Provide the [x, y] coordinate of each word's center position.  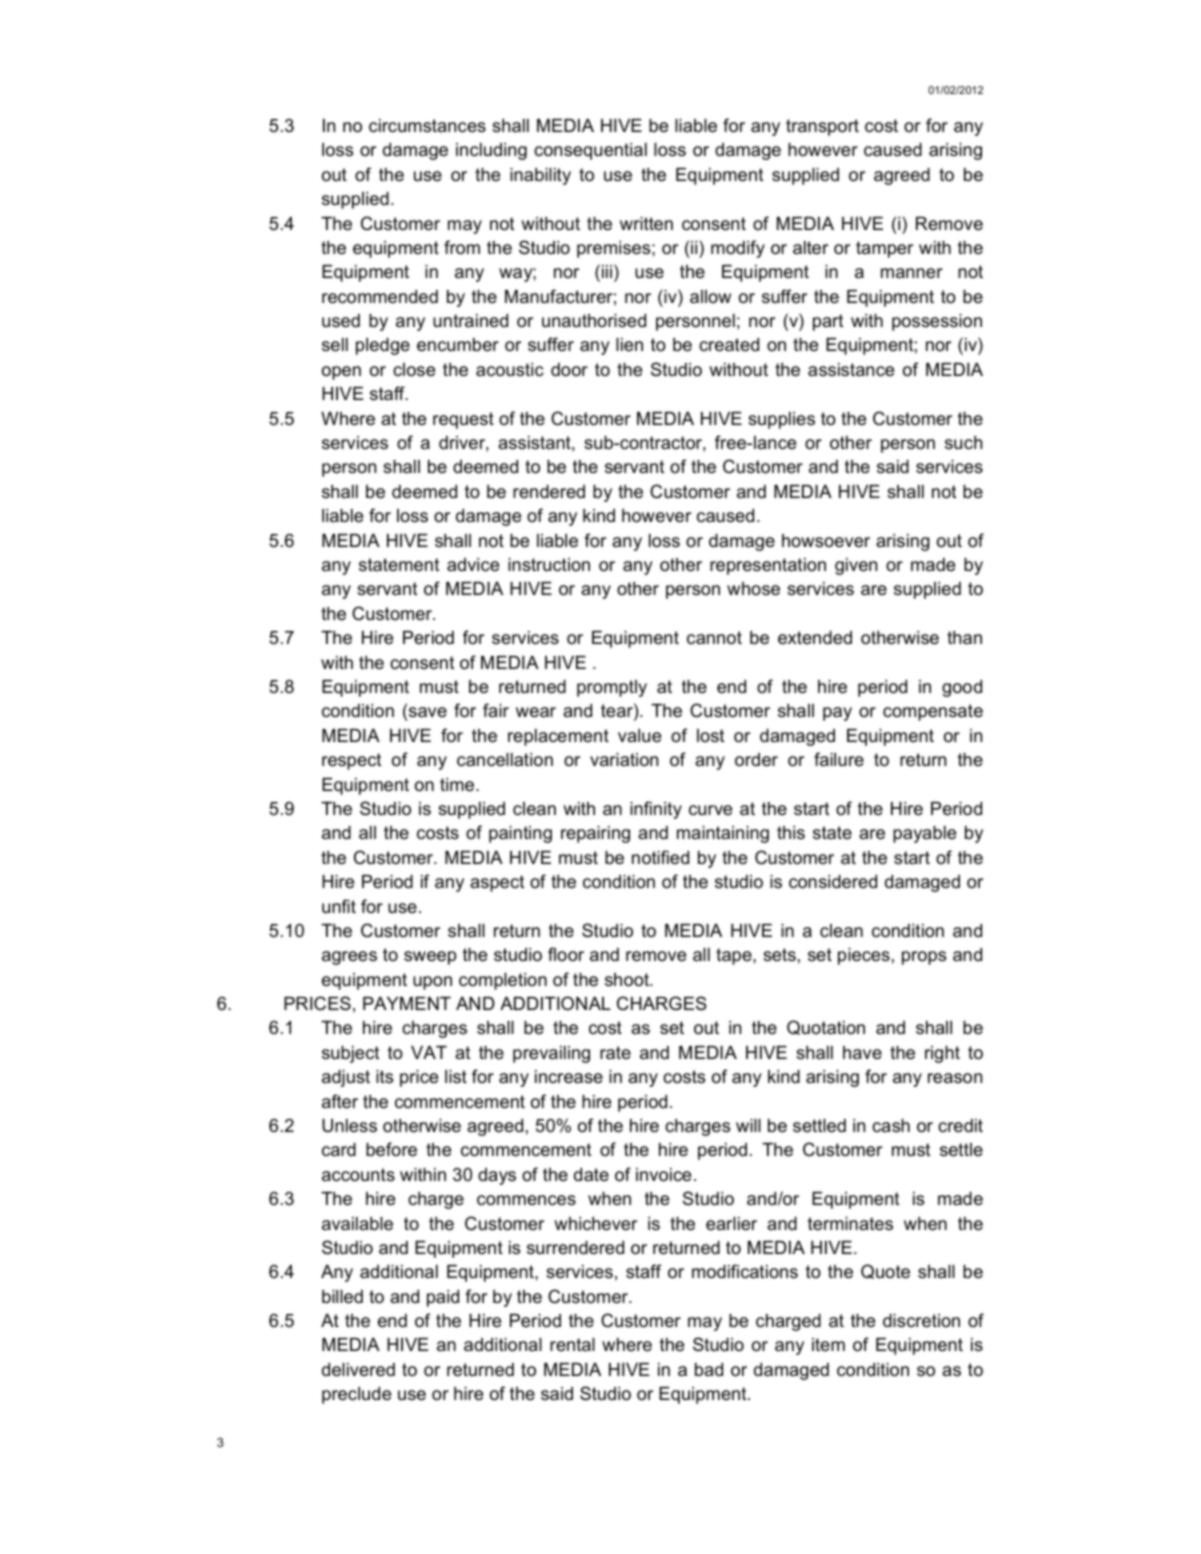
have [862, 1052]
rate [615, 1053]
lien [629, 344]
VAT [429, 1052]
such [964, 442]
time [458, 785]
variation [624, 759]
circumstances [427, 126]
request [463, 420]
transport [822, 127]
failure [839, 759]
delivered [358, 1370]
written [646, 224]
